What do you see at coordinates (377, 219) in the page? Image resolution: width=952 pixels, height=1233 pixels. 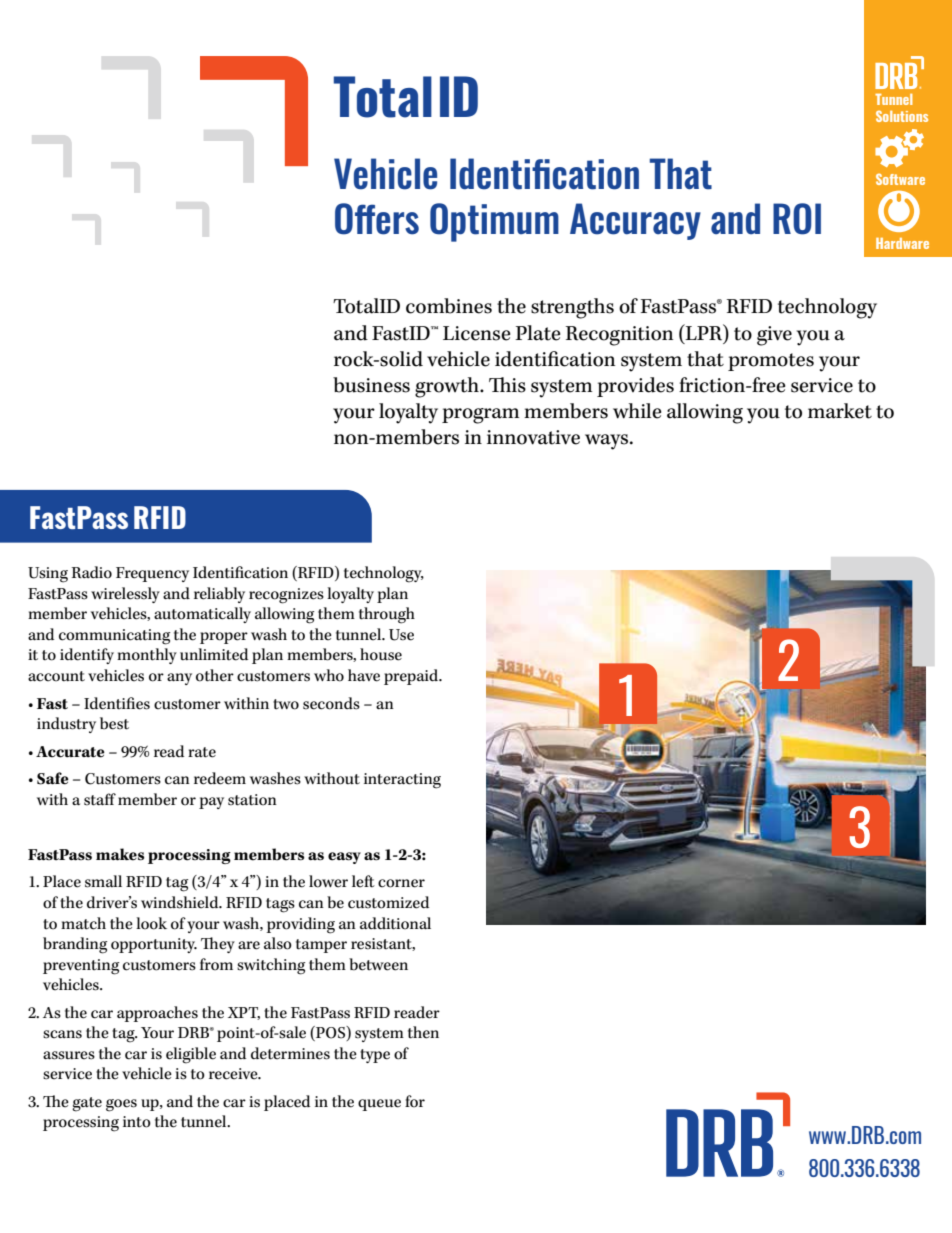 I see `Offers` at bounding box center [377, 219].
